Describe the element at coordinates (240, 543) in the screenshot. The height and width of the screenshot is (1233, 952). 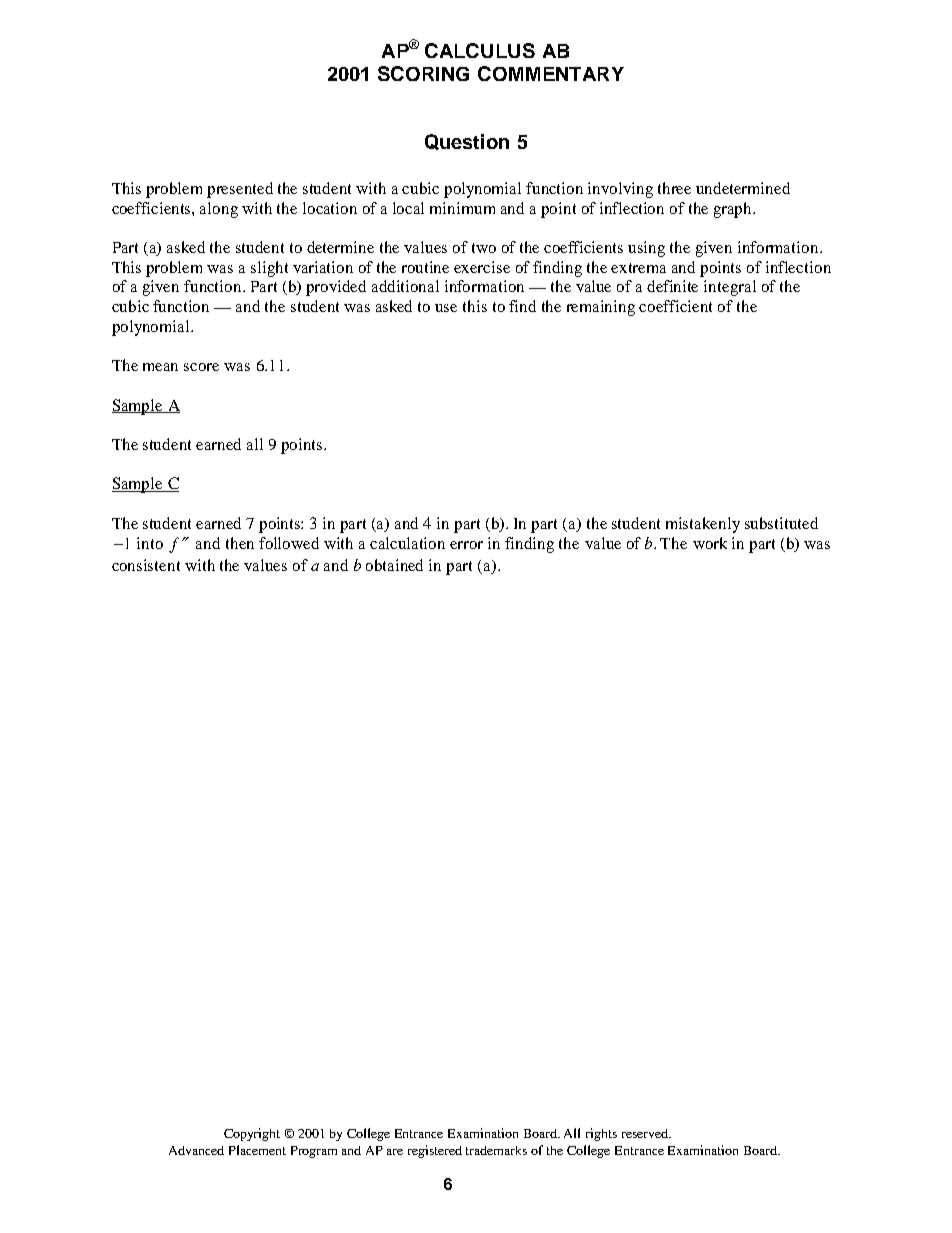
I see `then` at that location.
